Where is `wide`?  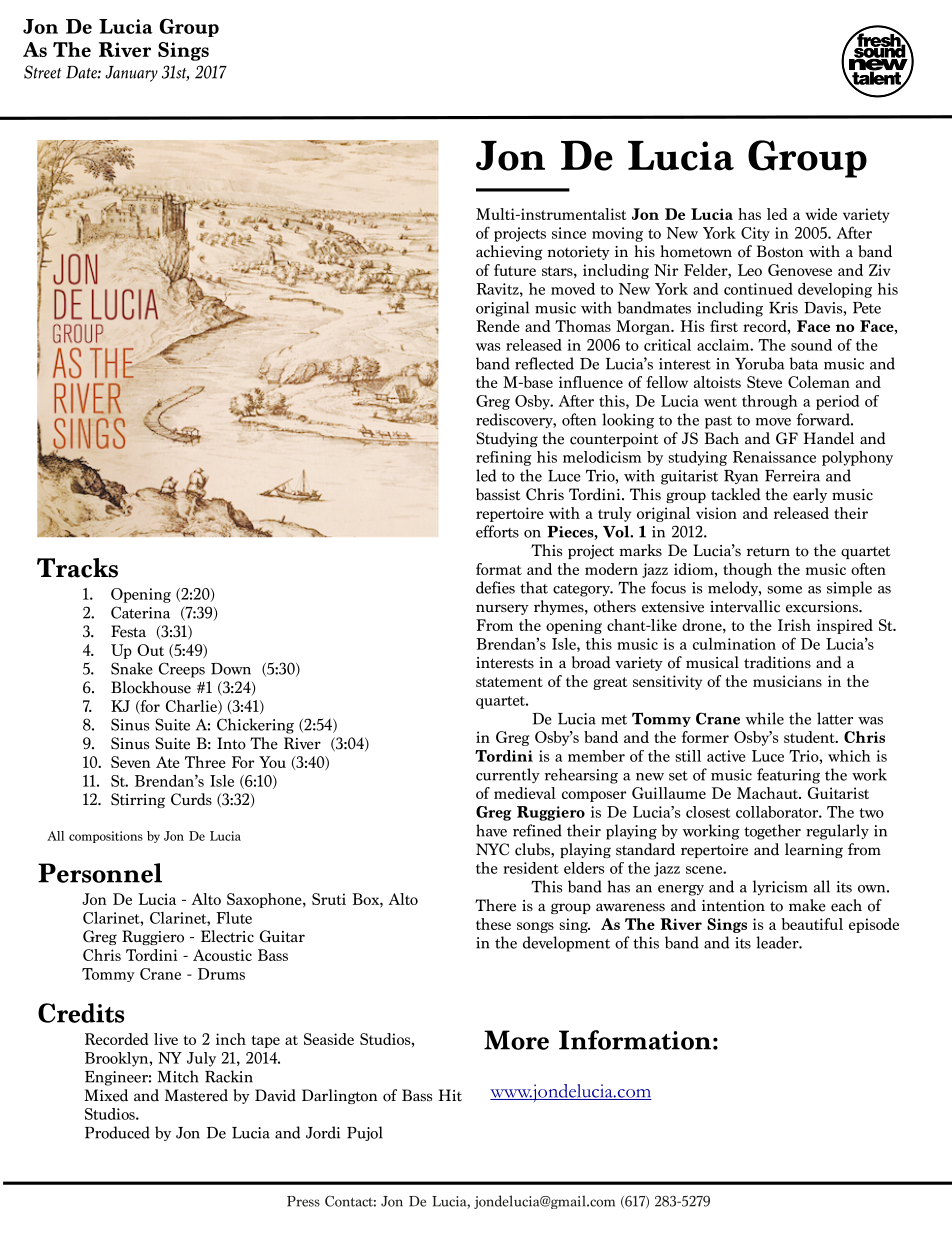 wide is located at coordinates (821, 214).
